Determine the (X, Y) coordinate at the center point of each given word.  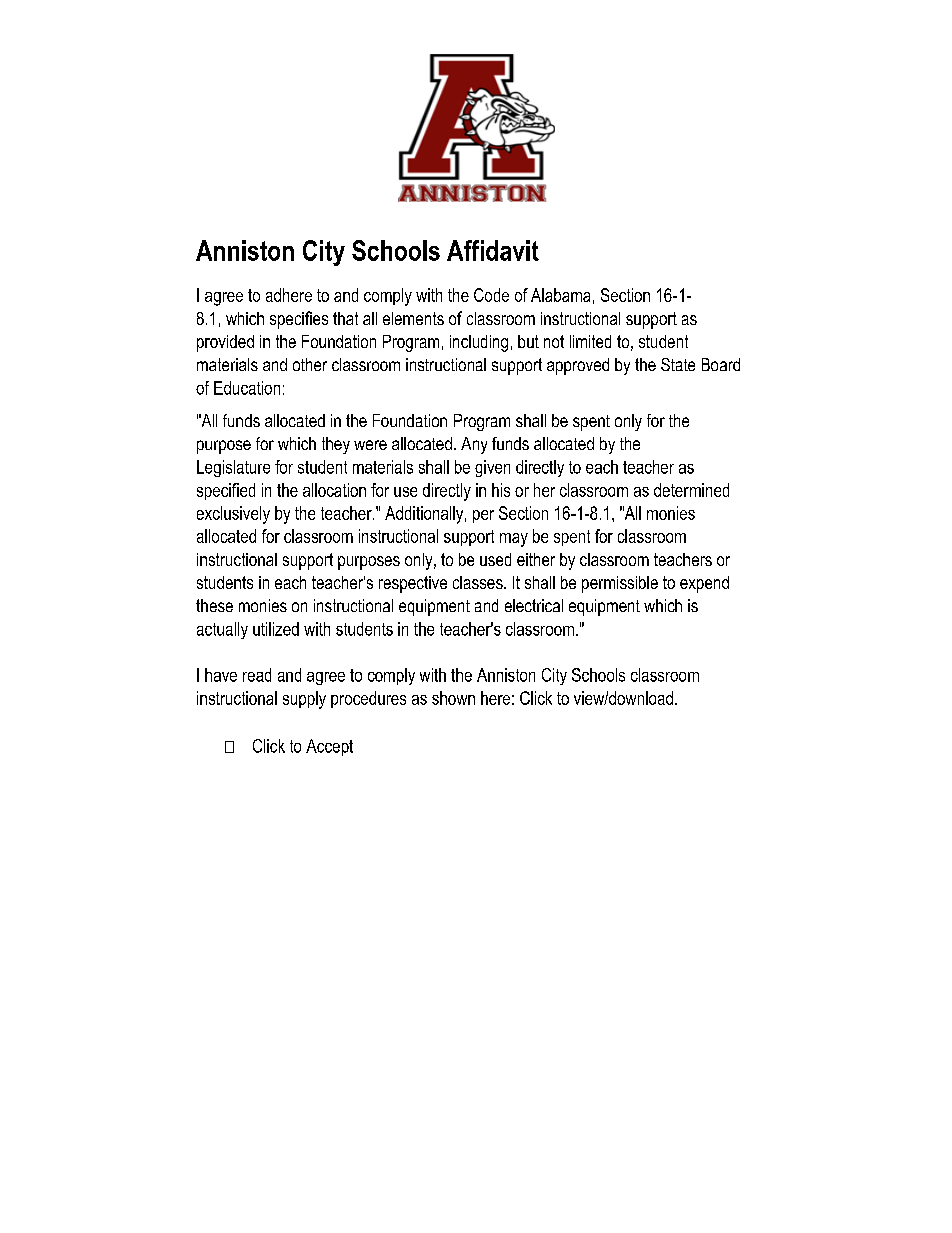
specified (226, 491)
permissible (620, 584)
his (501, 490)
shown (453, 698)
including (479, 343)
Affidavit (493, 250)
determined (691, 490)
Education (247, 388)
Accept (329, 747)
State (678, 364)
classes (479, 582)
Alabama (560, 295)
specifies (299, 320)
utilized (276, 629)
